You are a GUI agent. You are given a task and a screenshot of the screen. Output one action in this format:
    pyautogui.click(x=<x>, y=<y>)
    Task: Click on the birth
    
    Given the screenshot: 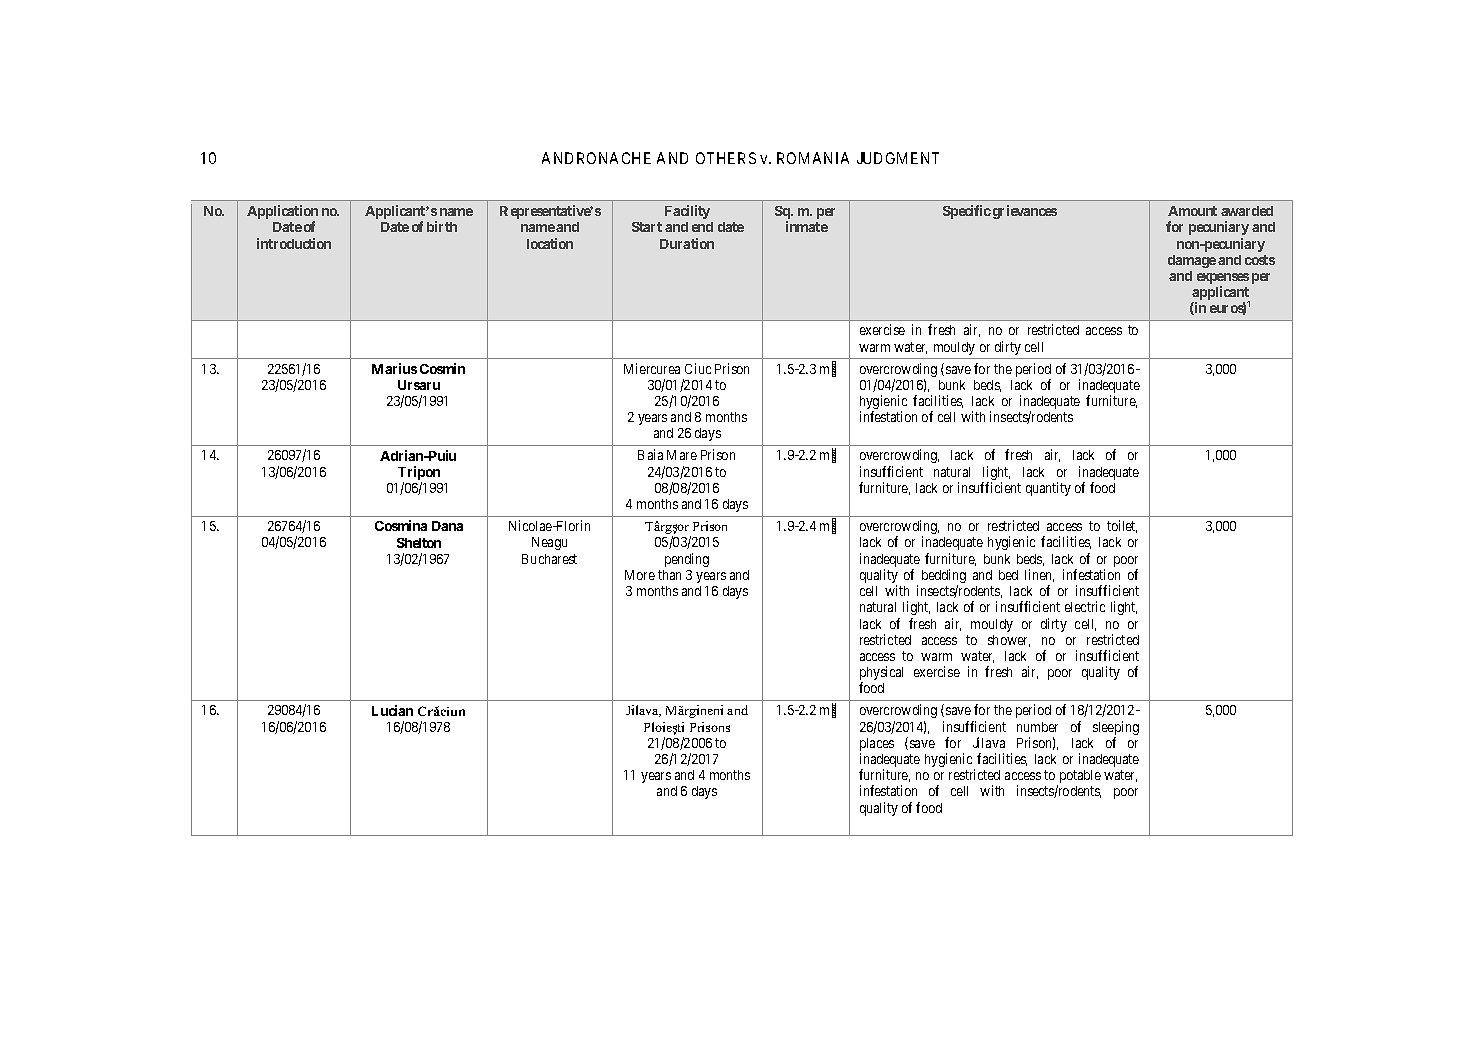 What is the action you would take?
    pyautogui.click(x=442, y=226)
